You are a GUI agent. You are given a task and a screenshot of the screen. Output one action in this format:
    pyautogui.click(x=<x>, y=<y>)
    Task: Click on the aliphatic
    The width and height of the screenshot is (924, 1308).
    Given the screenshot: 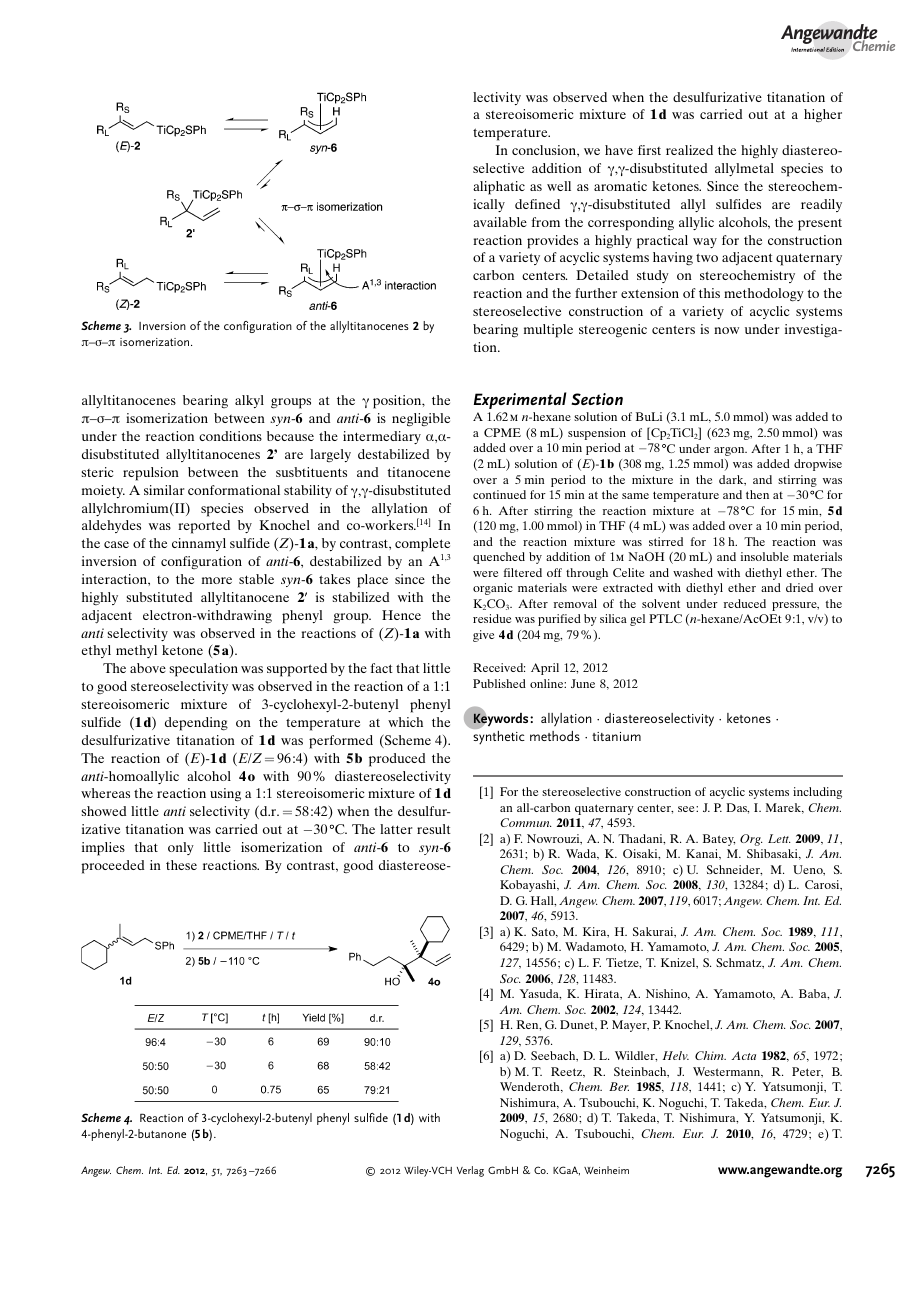 What is the action you would take?
    pyautogui.click(x=499, y=188)
